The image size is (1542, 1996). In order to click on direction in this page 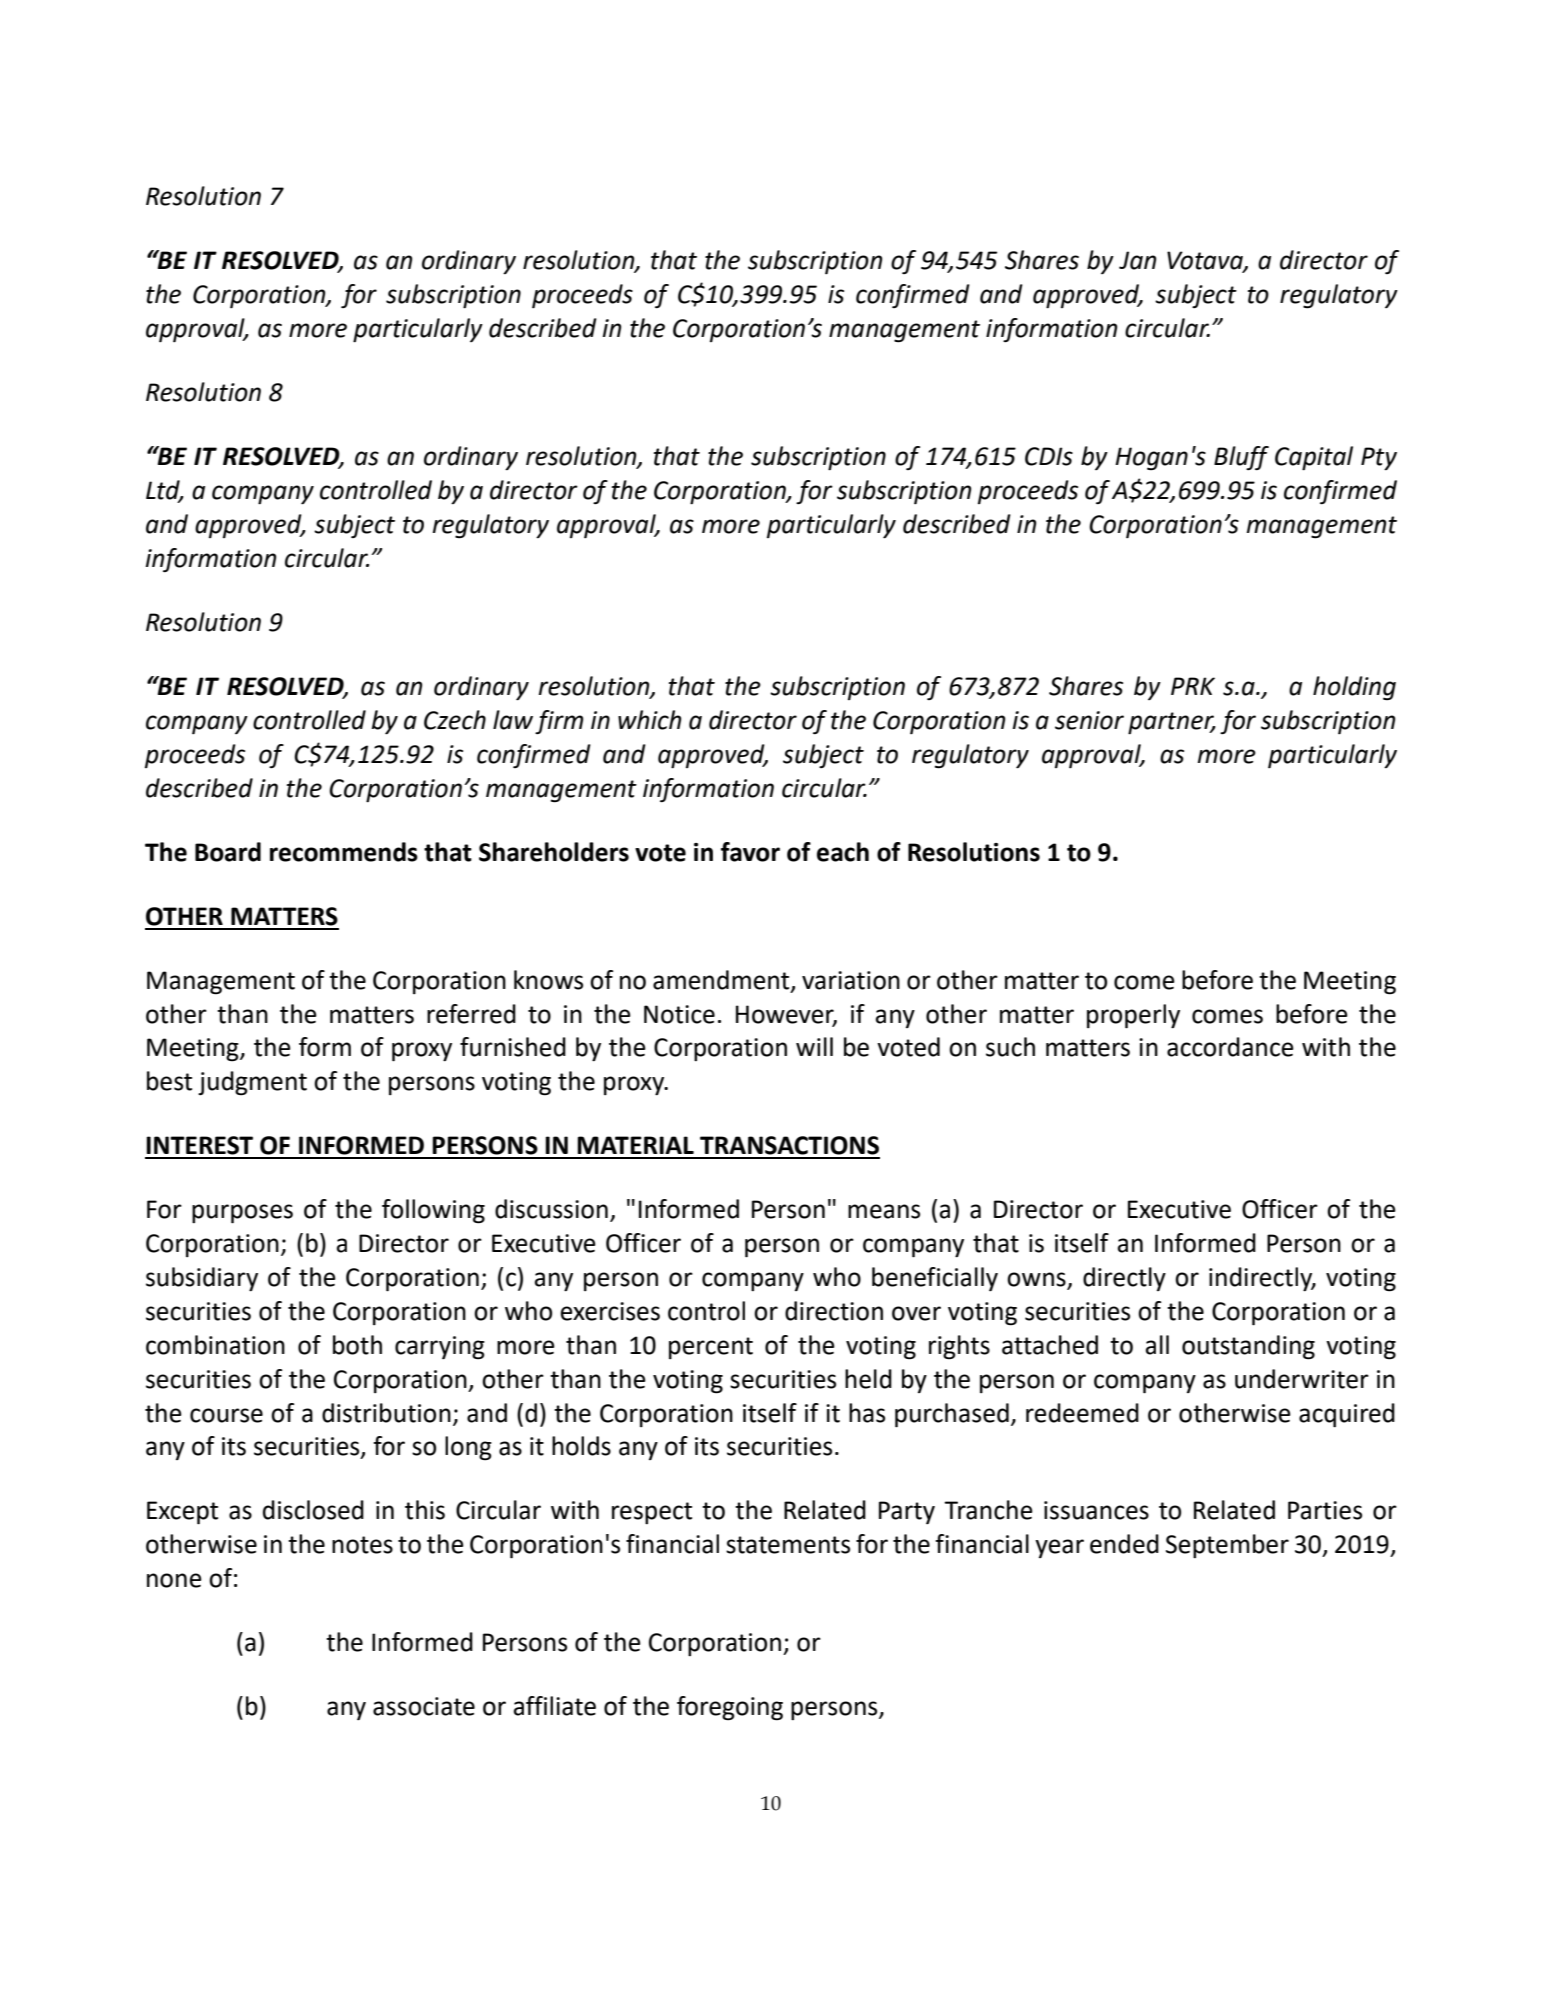, I will do `click(834, 1311)`.
